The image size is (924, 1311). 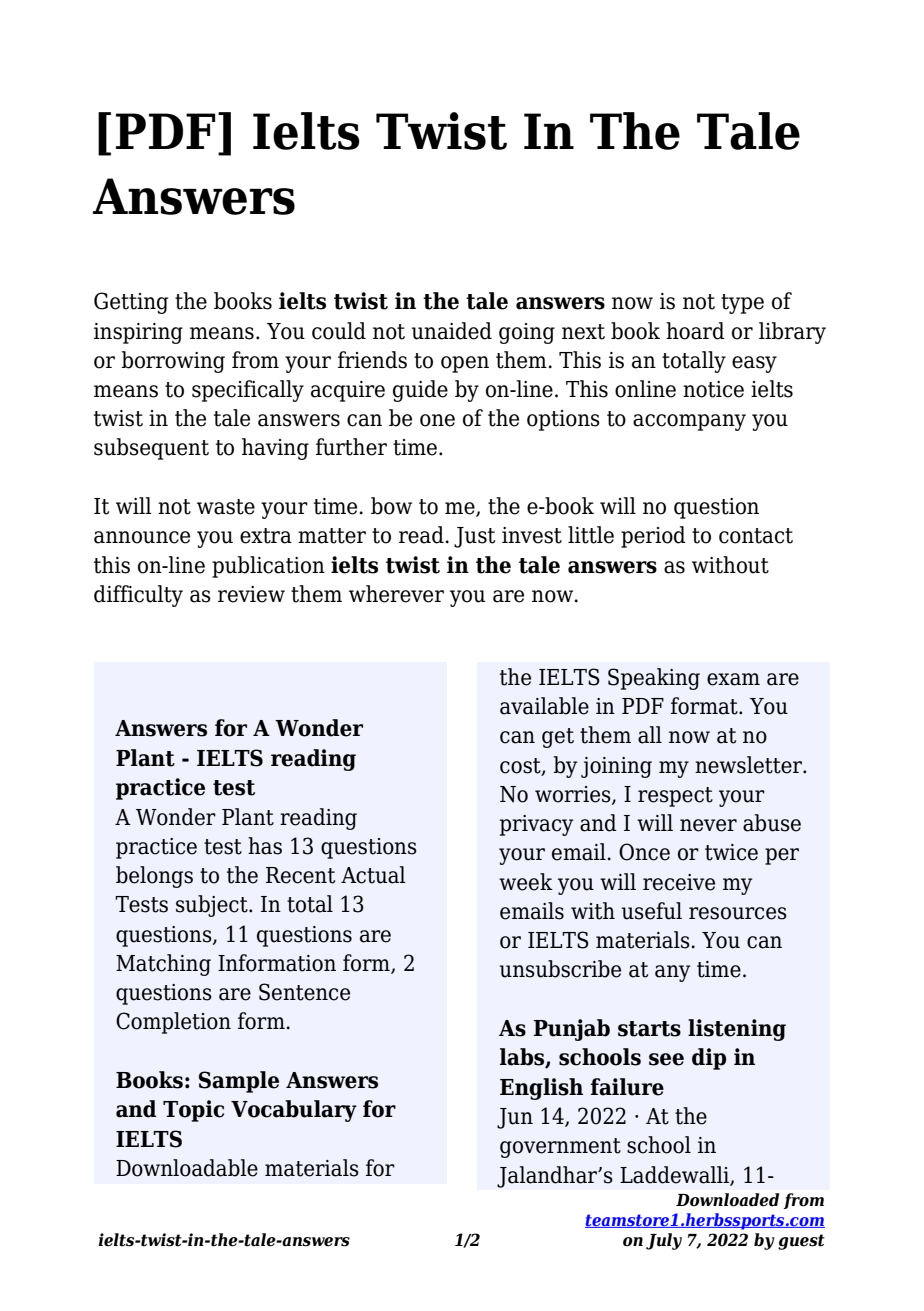 What do you see at coordinates (173, 362) in the document?
I see `borrowing` at bounding box center [173, 362].
